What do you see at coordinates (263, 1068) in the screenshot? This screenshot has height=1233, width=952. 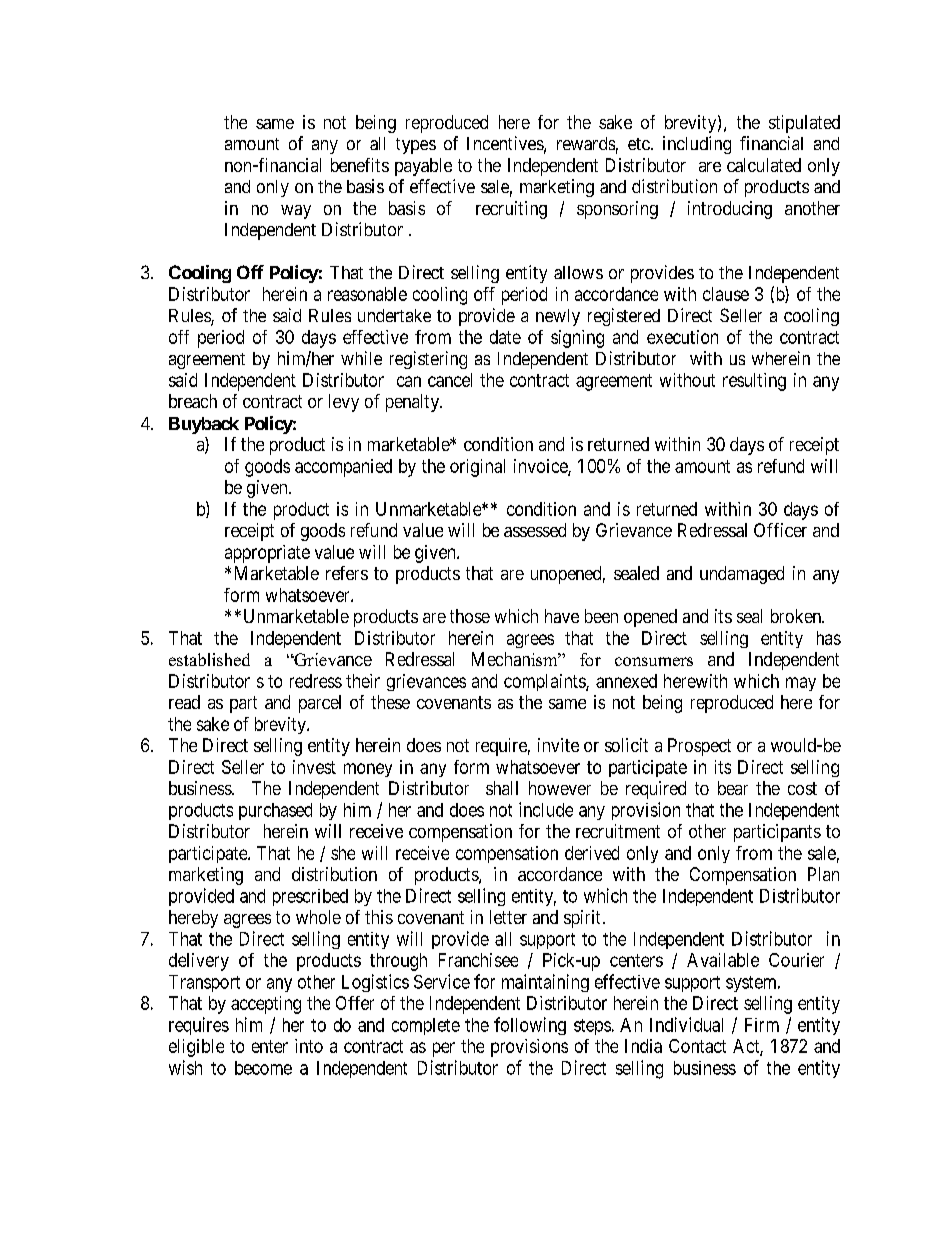 I see `become` at bounding box center [263, 1068].
